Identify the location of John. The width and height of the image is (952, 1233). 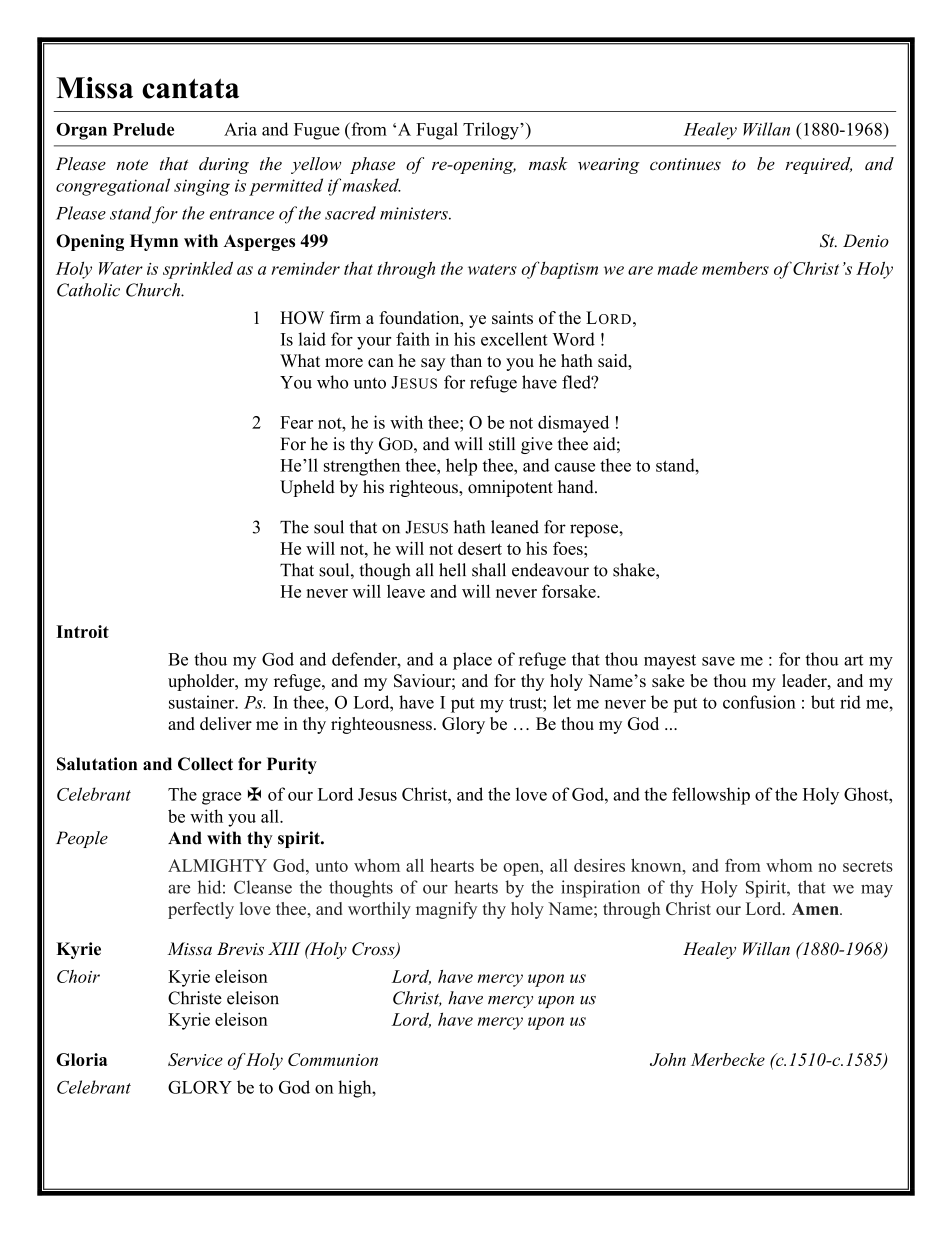
(668, 1059).
